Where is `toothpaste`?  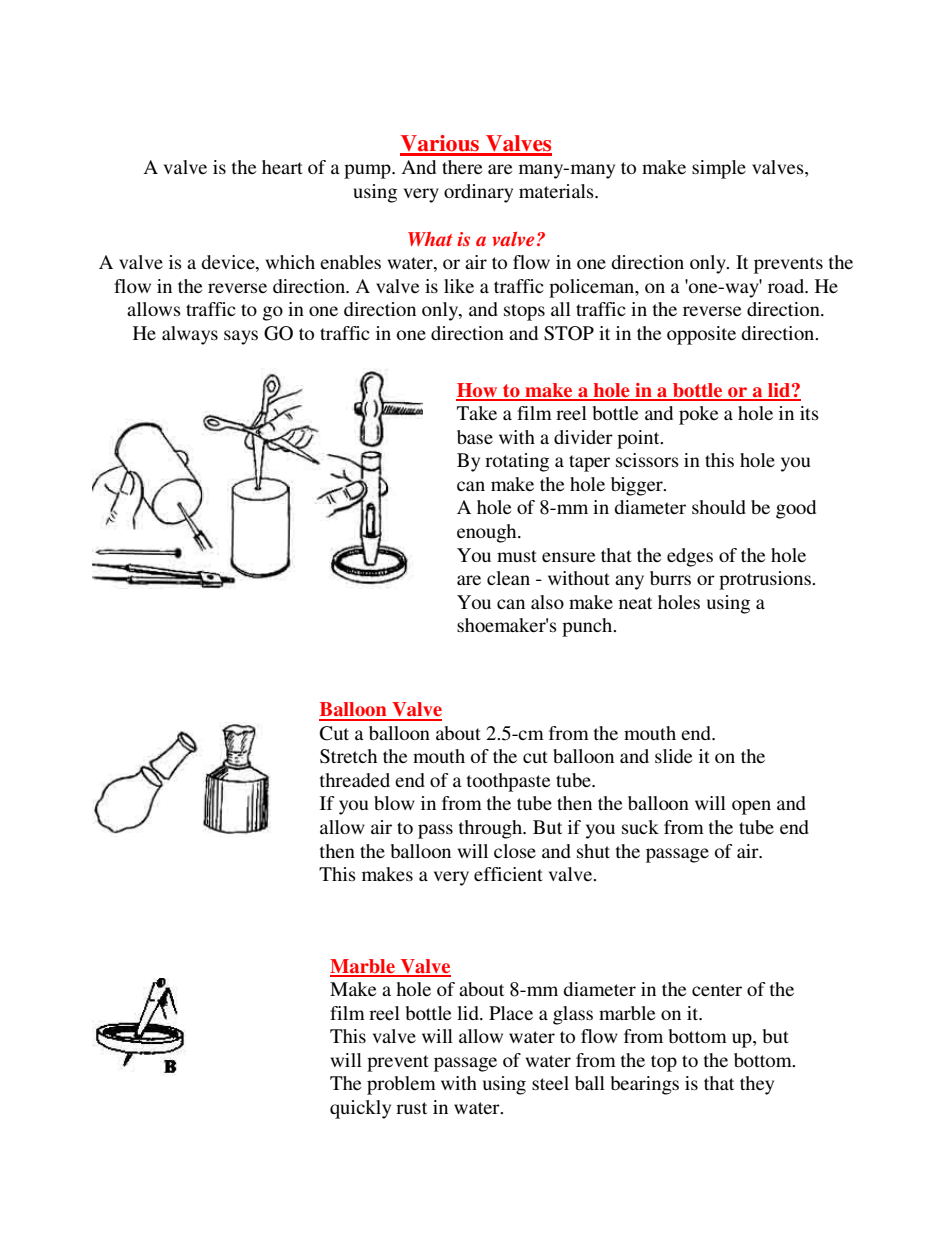 toothpaste is located at coordinates (508, 782).
